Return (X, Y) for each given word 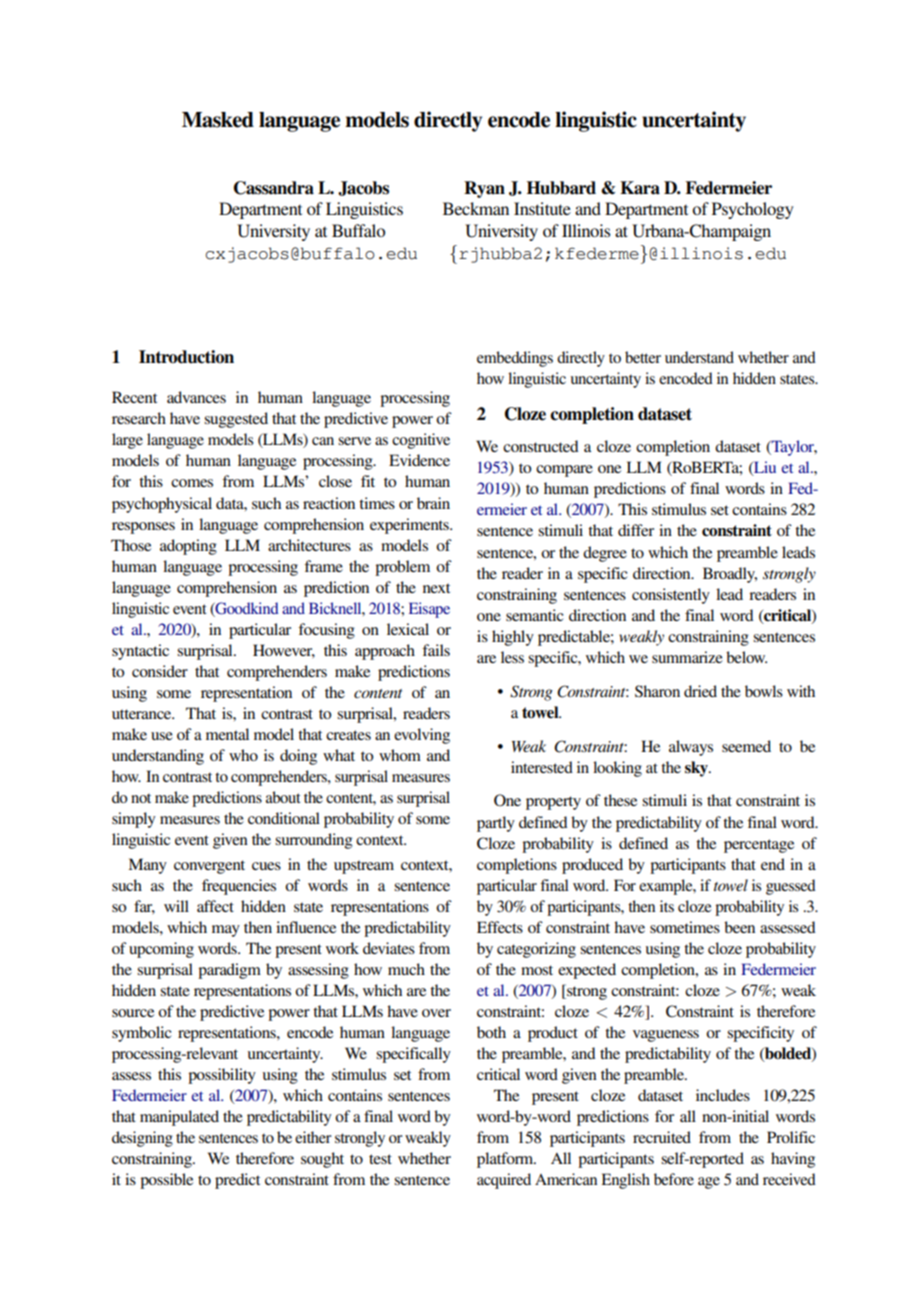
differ (636, 530)
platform (506, 1160)
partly (496, 824)
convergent (209, 867)
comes (192, 483)
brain (433, 503)
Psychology (753, 210)
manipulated (179, 1118)
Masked (218, 120)
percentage (759, 846)
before (674, 1179)
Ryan (484, 189)
